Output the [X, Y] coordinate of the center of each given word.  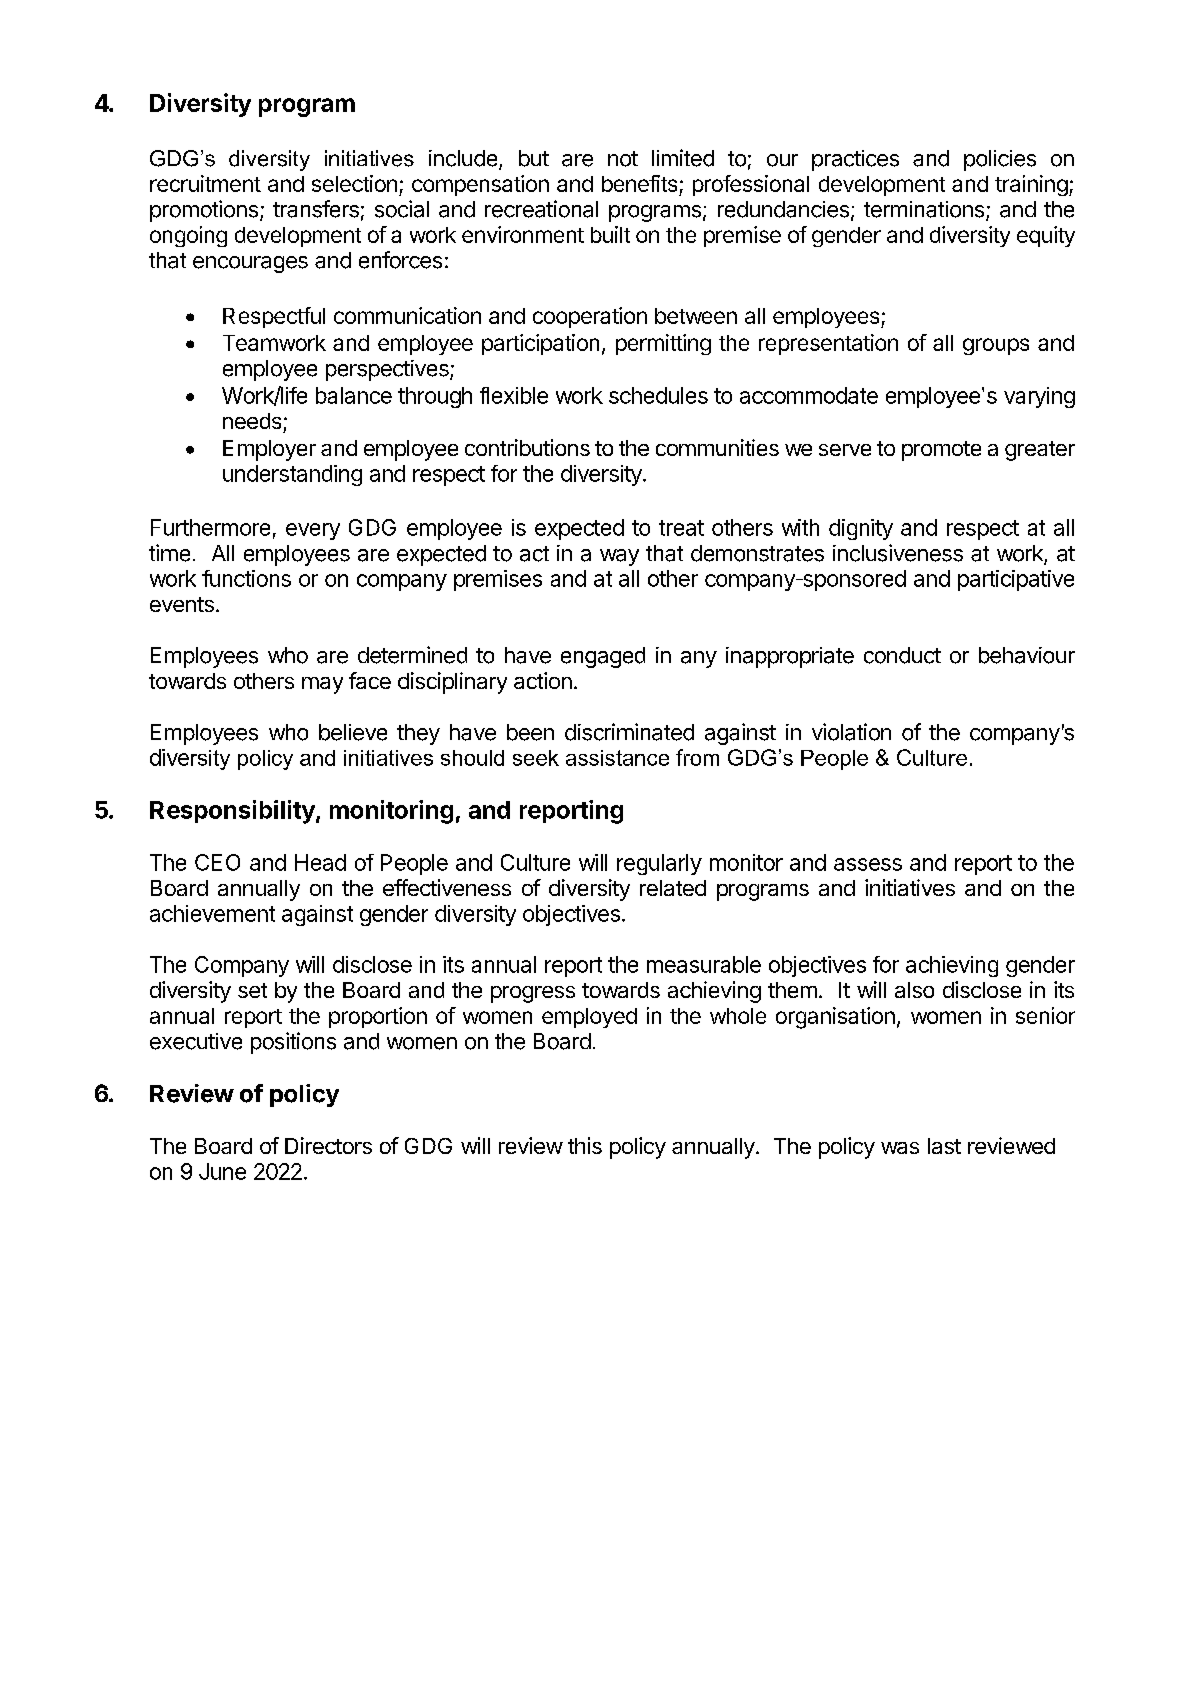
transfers [316, 209]
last [944, 1146]
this [585, 1145]
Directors [328, 1145]
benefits [639, 183]
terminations [925, 210]
